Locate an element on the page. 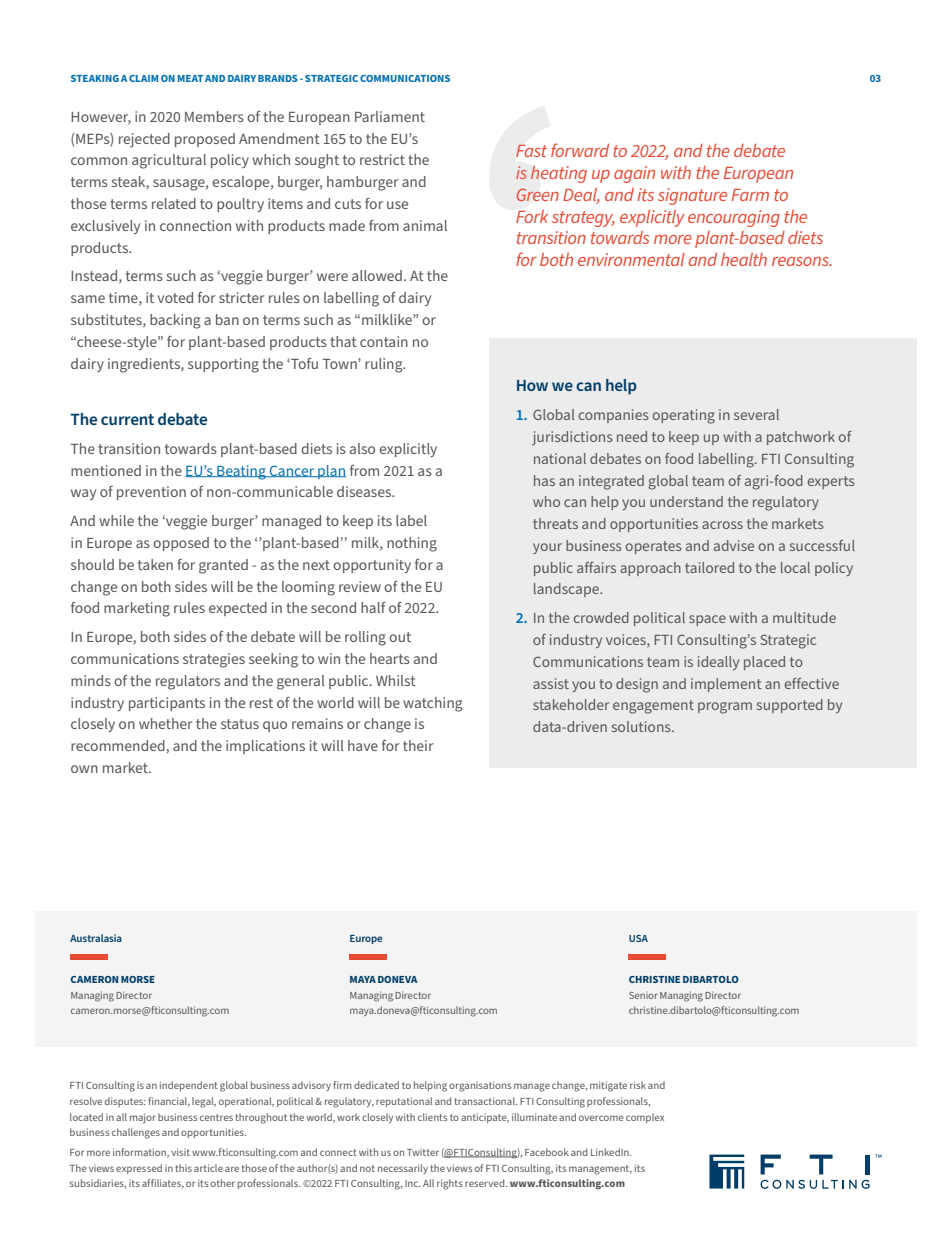  across is located at coordinates (722, 525).
